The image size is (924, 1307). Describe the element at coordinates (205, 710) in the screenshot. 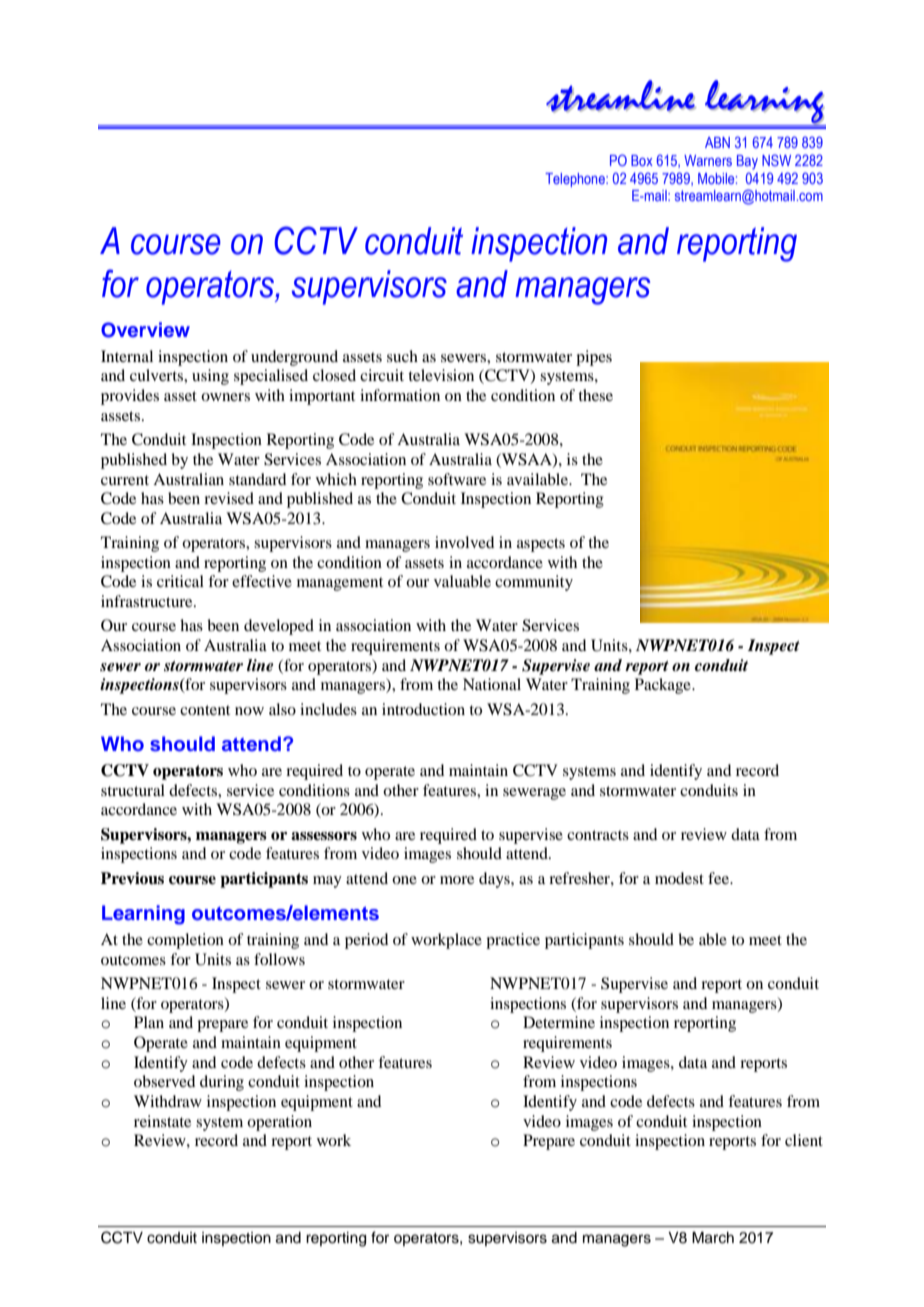

I see `content` at that location.
